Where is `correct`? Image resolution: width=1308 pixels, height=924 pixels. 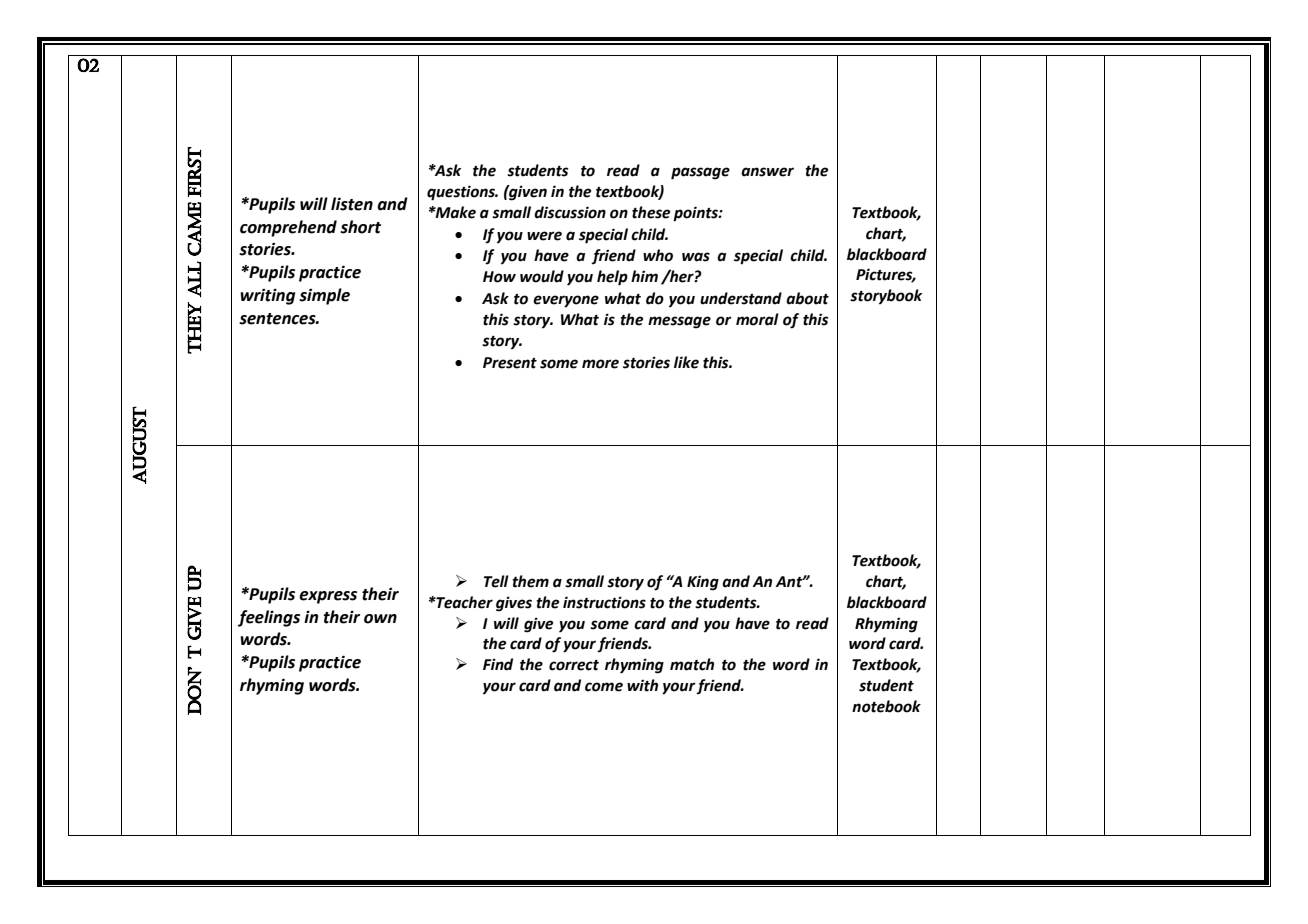
correct is located at coordinates (574, 665).
